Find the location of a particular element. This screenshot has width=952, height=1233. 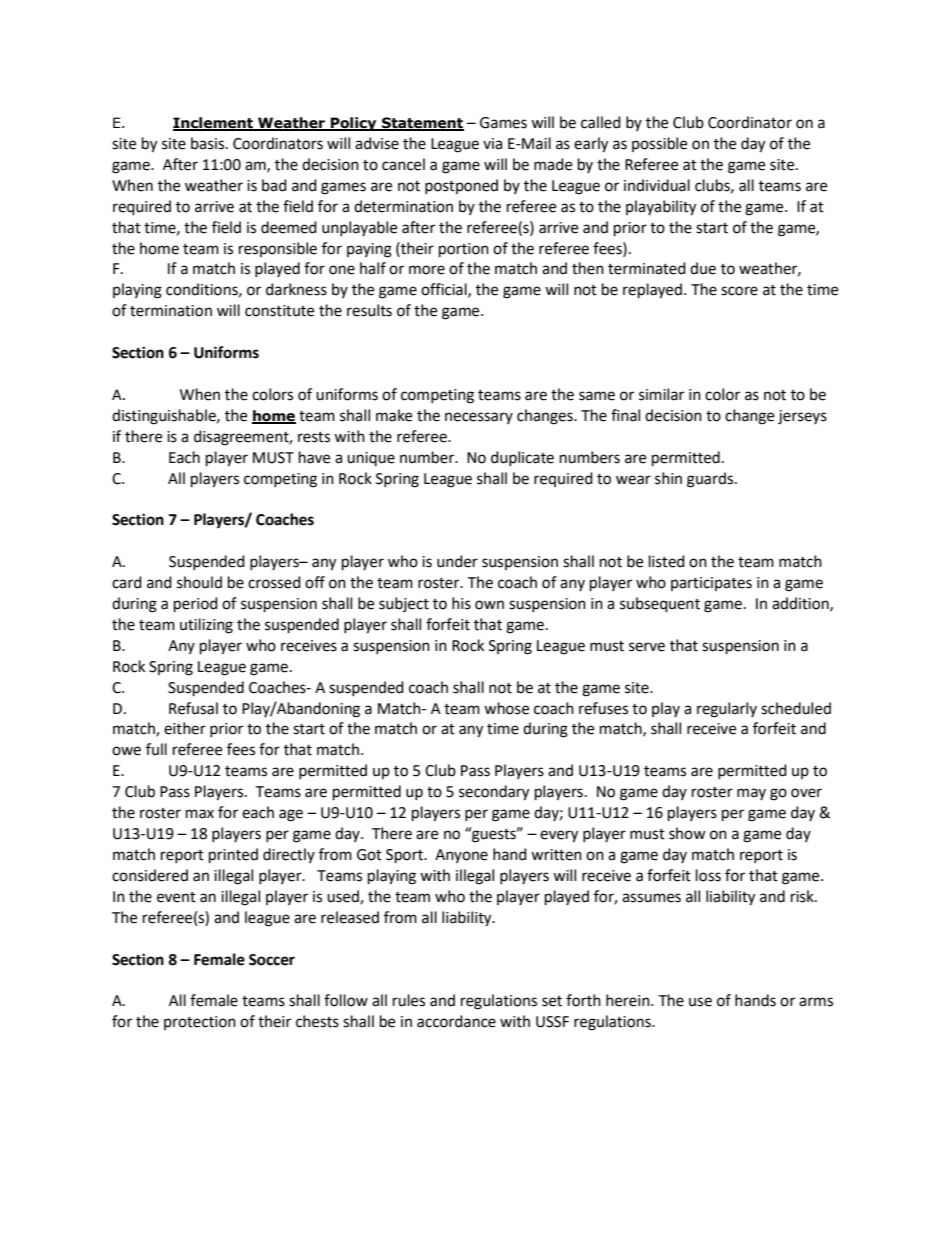

under is located at coordinates (457, 561).
